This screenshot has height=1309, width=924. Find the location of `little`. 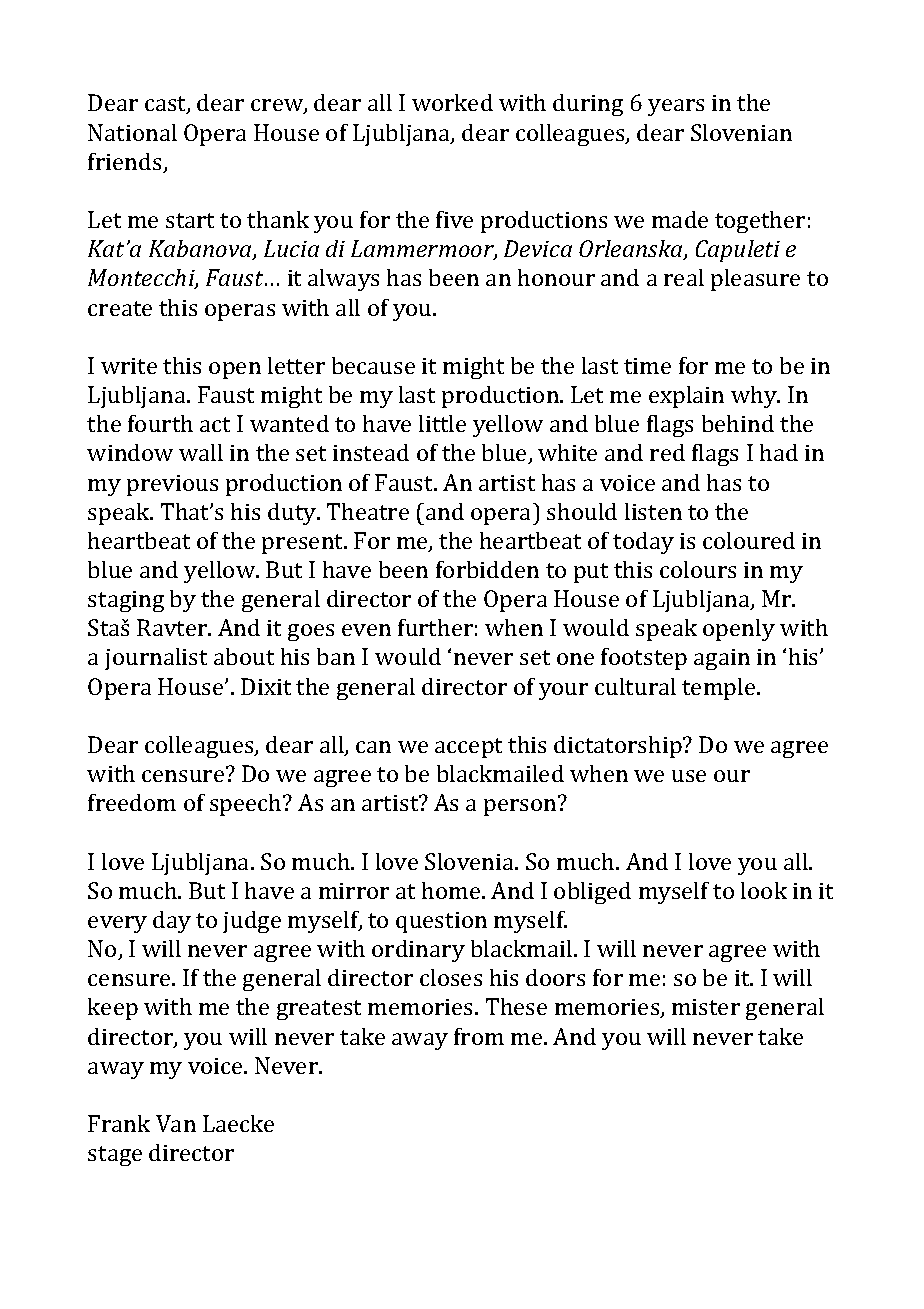

little is located at coordinates (442, 423).
